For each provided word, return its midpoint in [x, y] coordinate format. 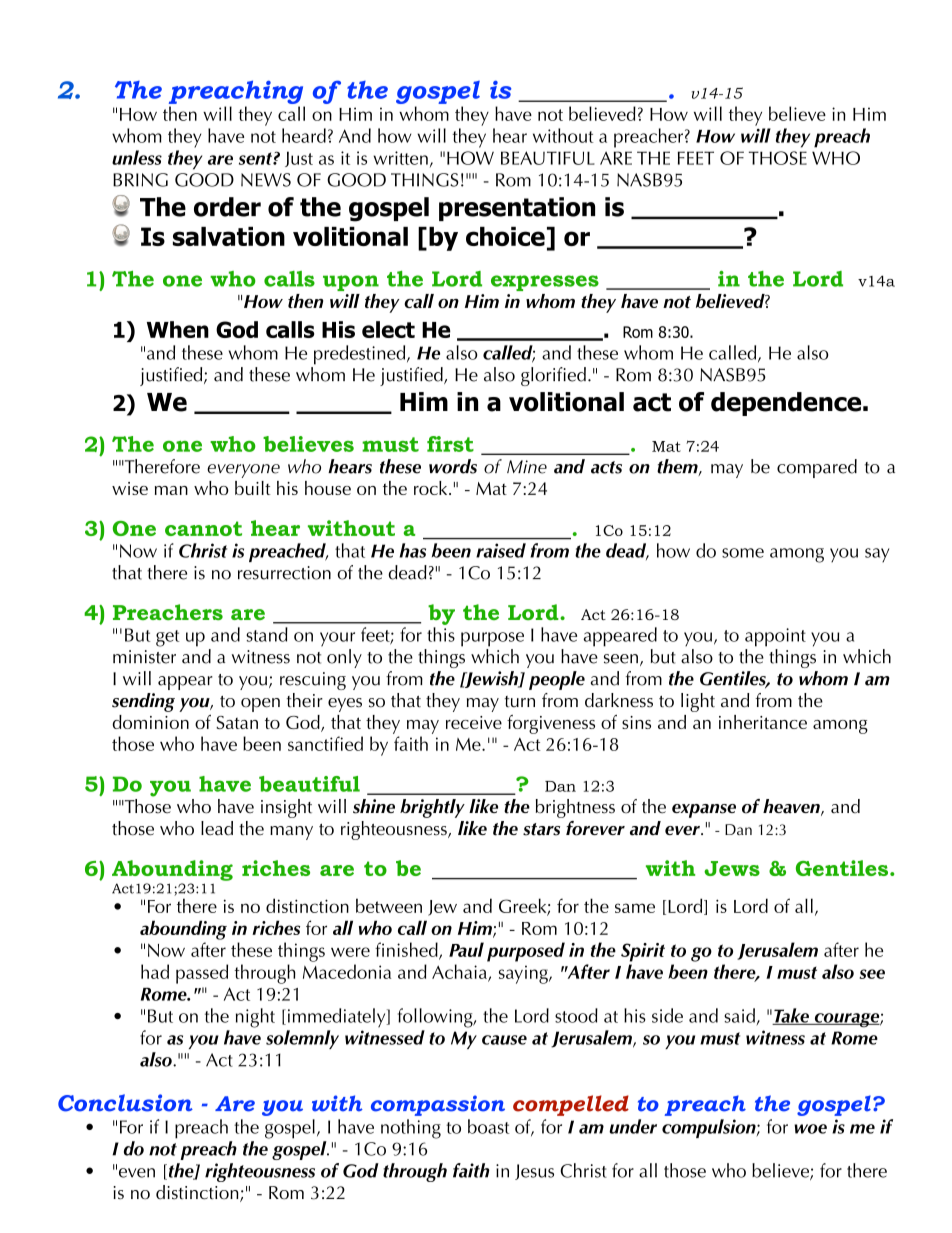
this [441, 634]
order [227, 207]
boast [488, 1126]
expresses [545, 283]
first [450, 444]
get [167, 638]
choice [505, 236]
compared [817, 468]
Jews [732, 868]
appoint [775, 637]
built [253, 488]
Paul [466, 949]
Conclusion [125, 1103]
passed [202, 974]
